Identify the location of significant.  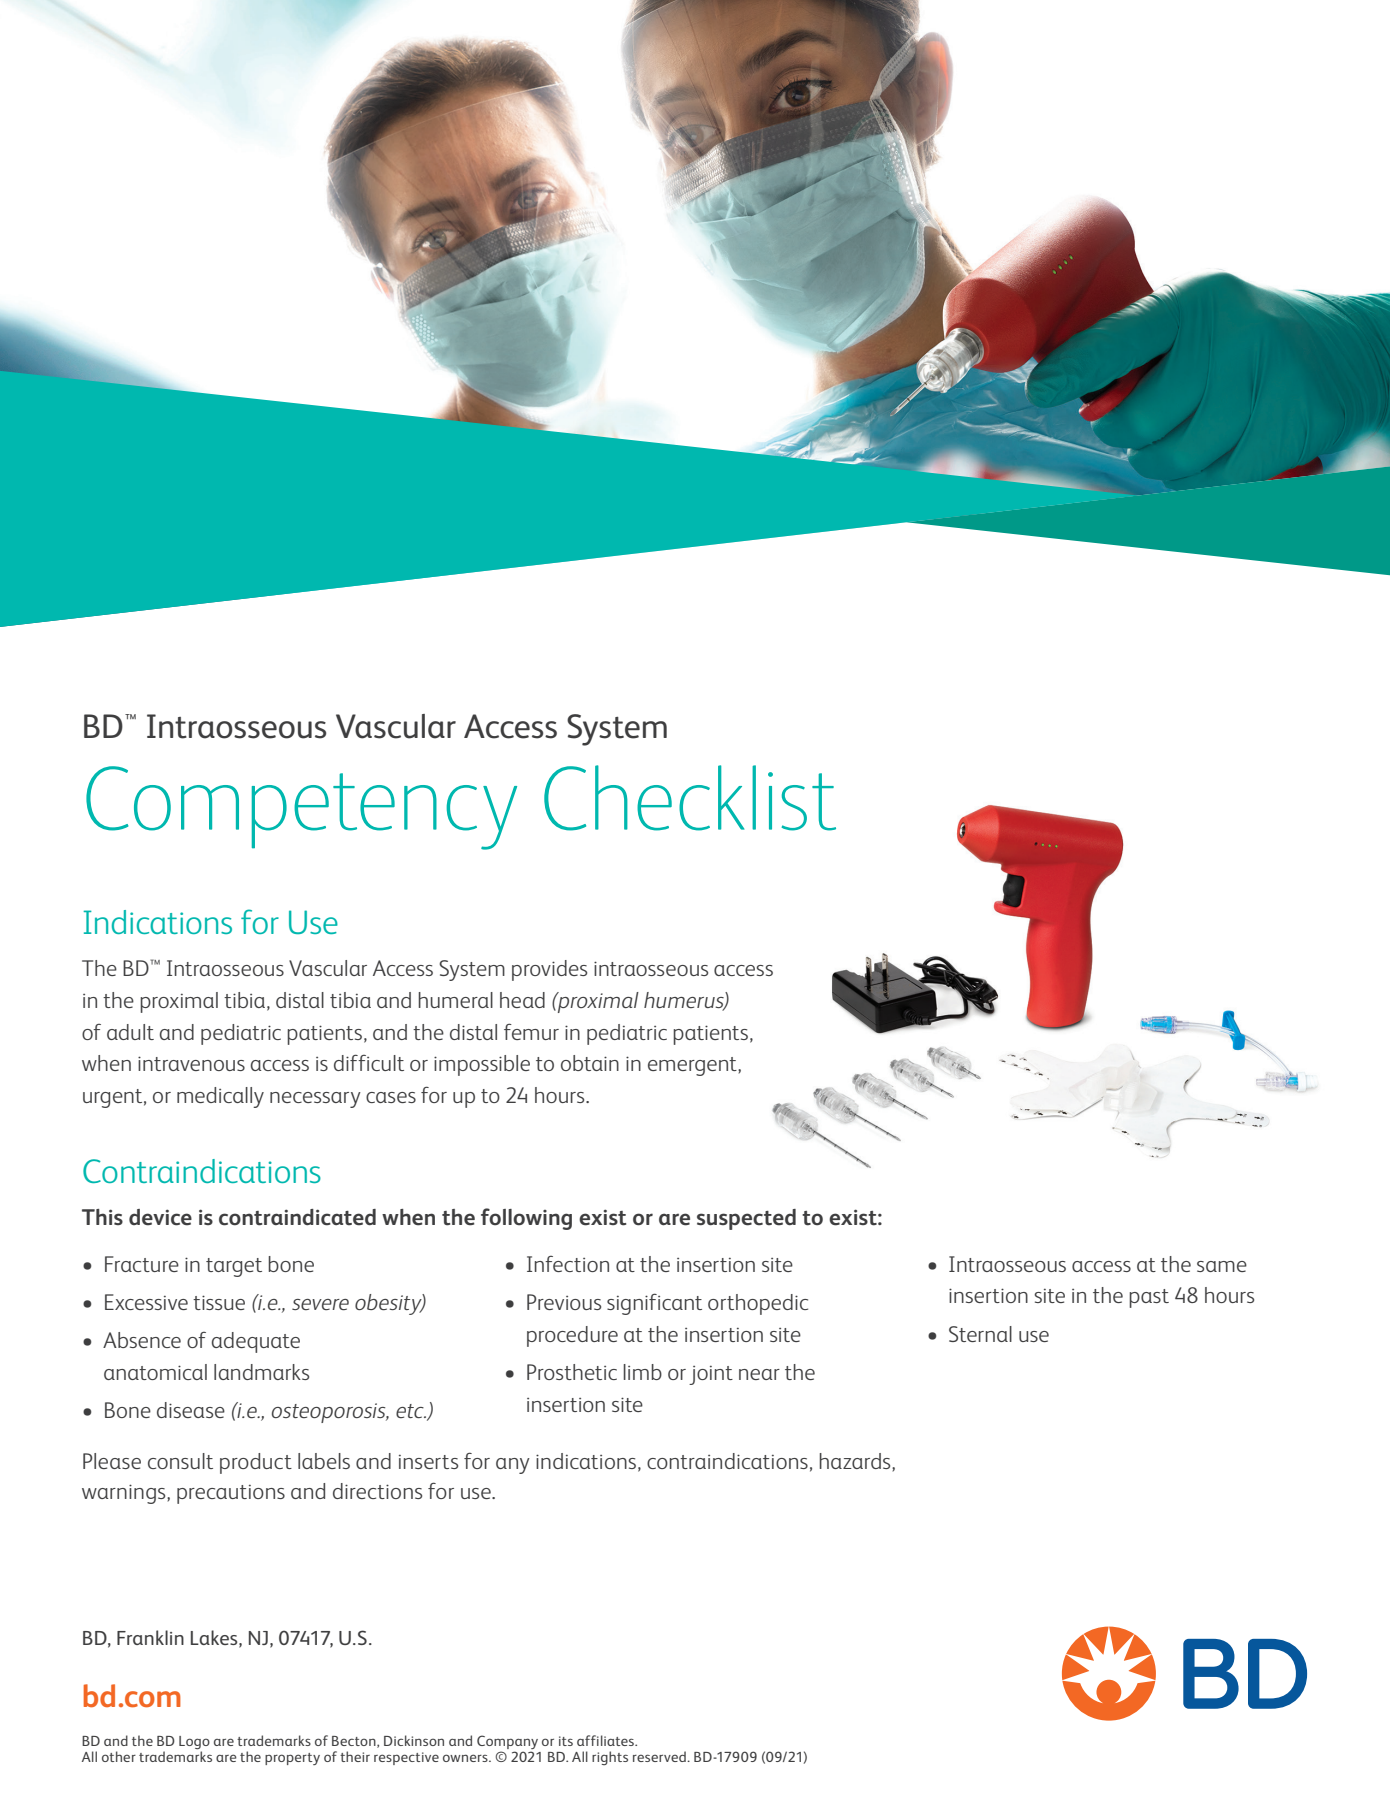
(654, 1304).
